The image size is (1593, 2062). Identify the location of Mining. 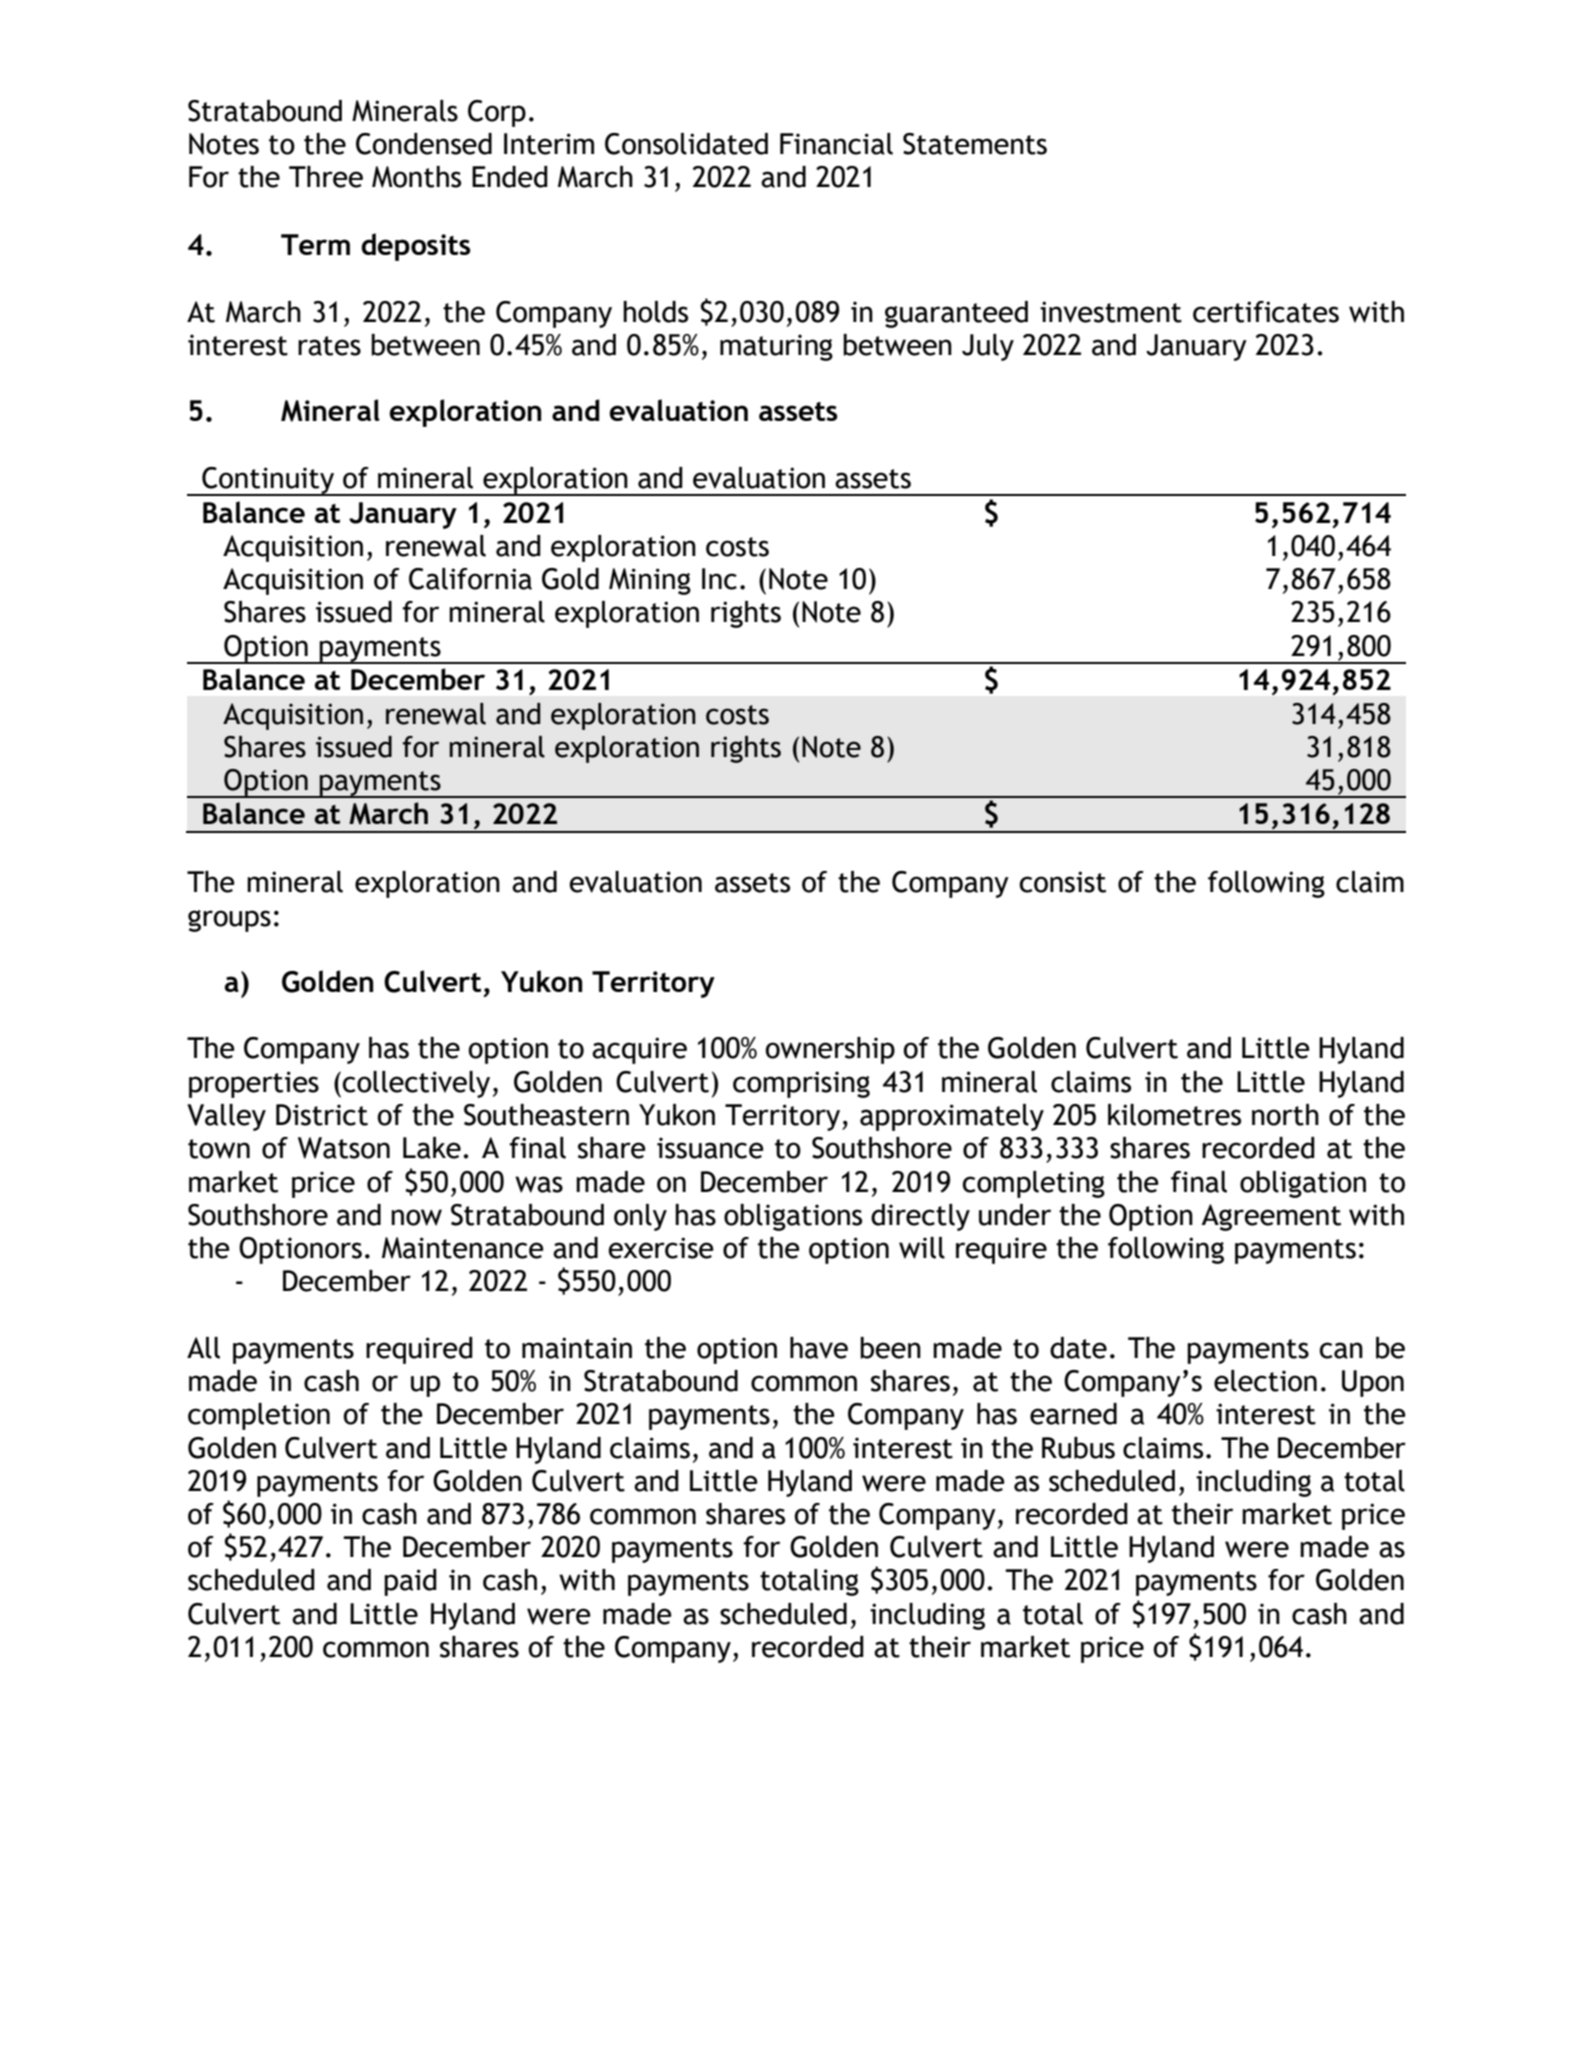
(650, 581).
